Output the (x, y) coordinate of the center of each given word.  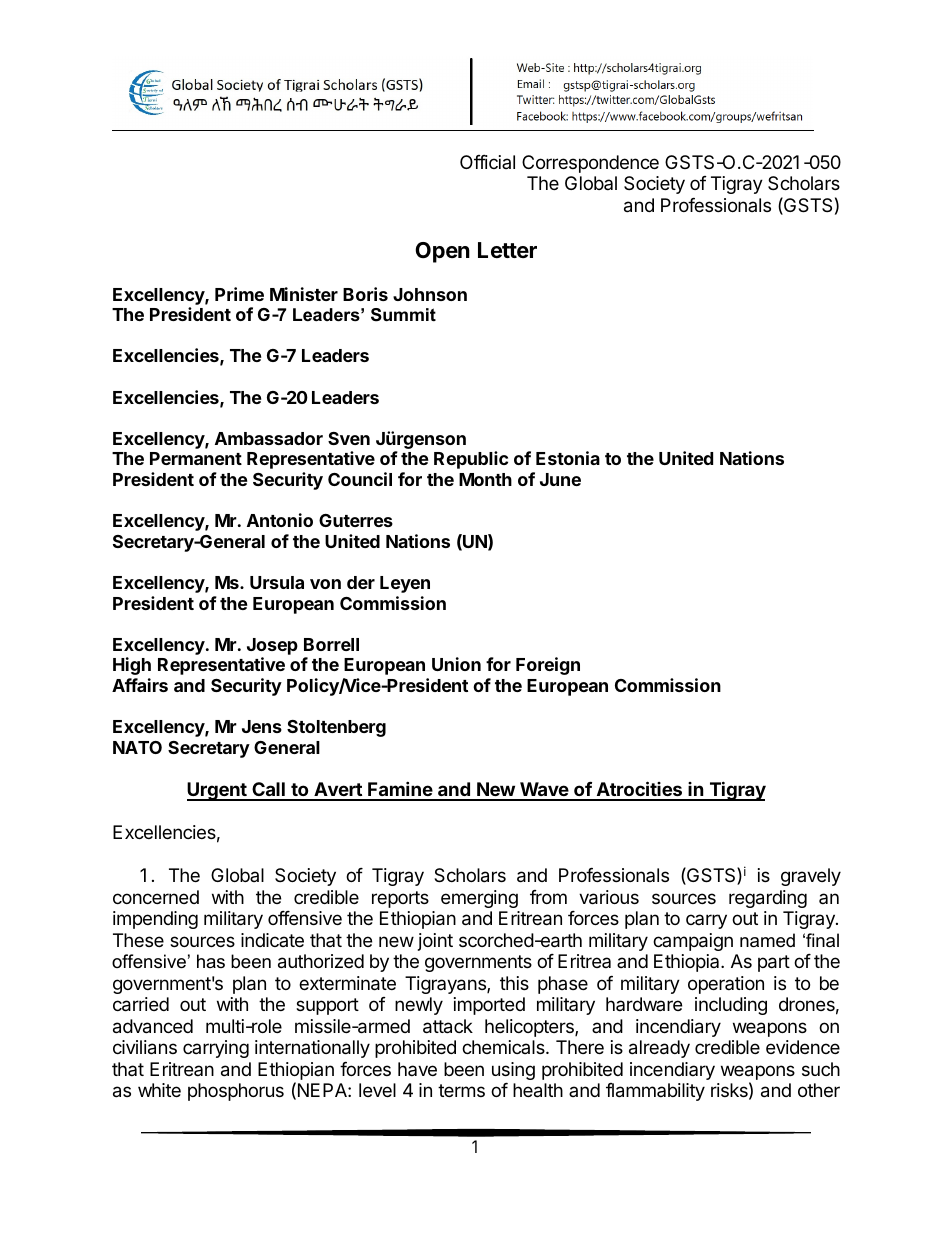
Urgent (218, 791)
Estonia (568, 458)
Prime (239, 294)
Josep (272, 646)
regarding (768, 899)
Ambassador (269, 438)
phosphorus (236, 1092)
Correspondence (590, 164)
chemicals (504, 1047)
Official (487, 162)
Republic (471, 460)
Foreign (548, 666)
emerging (479, 899)
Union (456, 664)
